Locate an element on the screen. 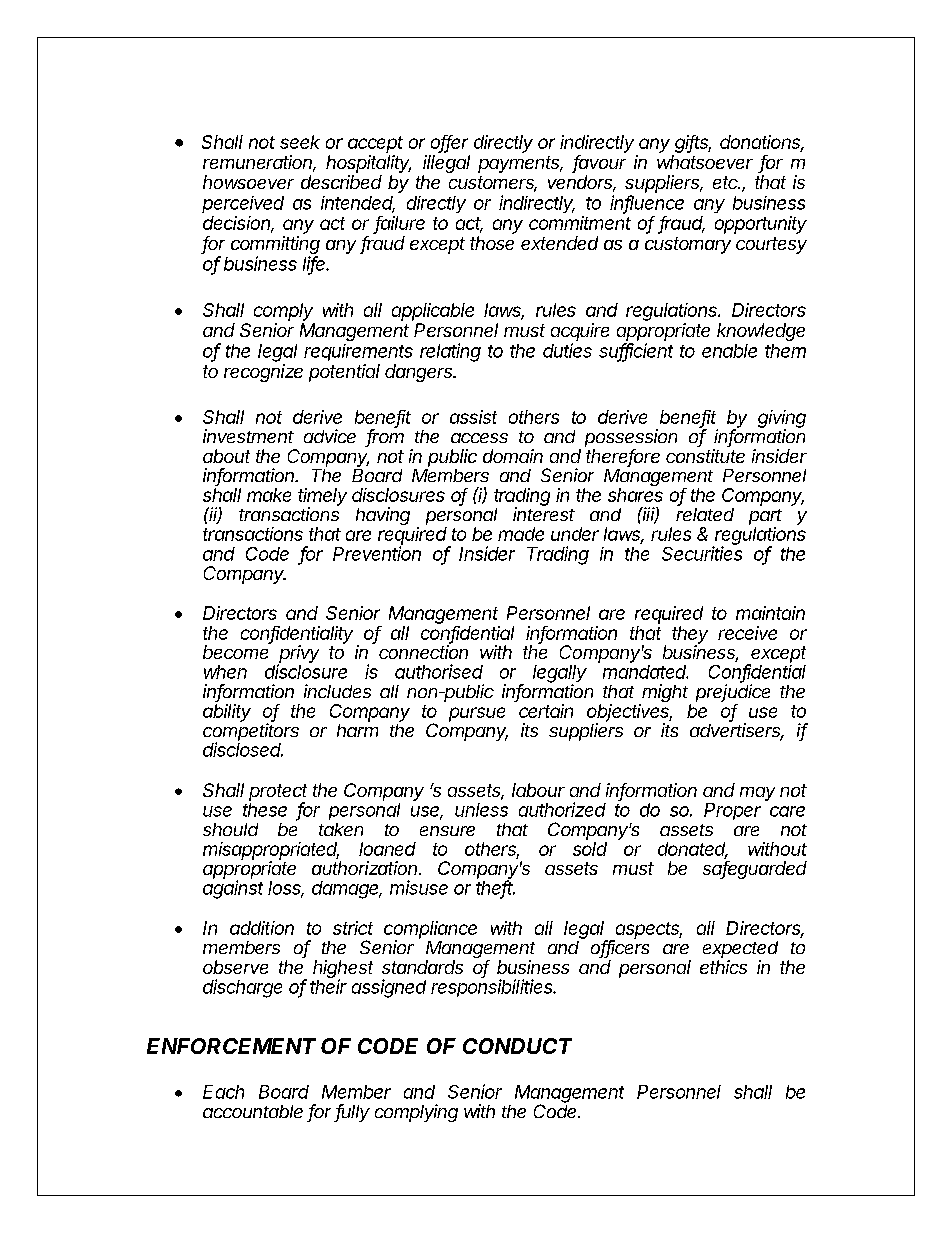 Image resolution: width=952 pixels, height=1233 pixels. receive is located at coordinates (747, 633).
